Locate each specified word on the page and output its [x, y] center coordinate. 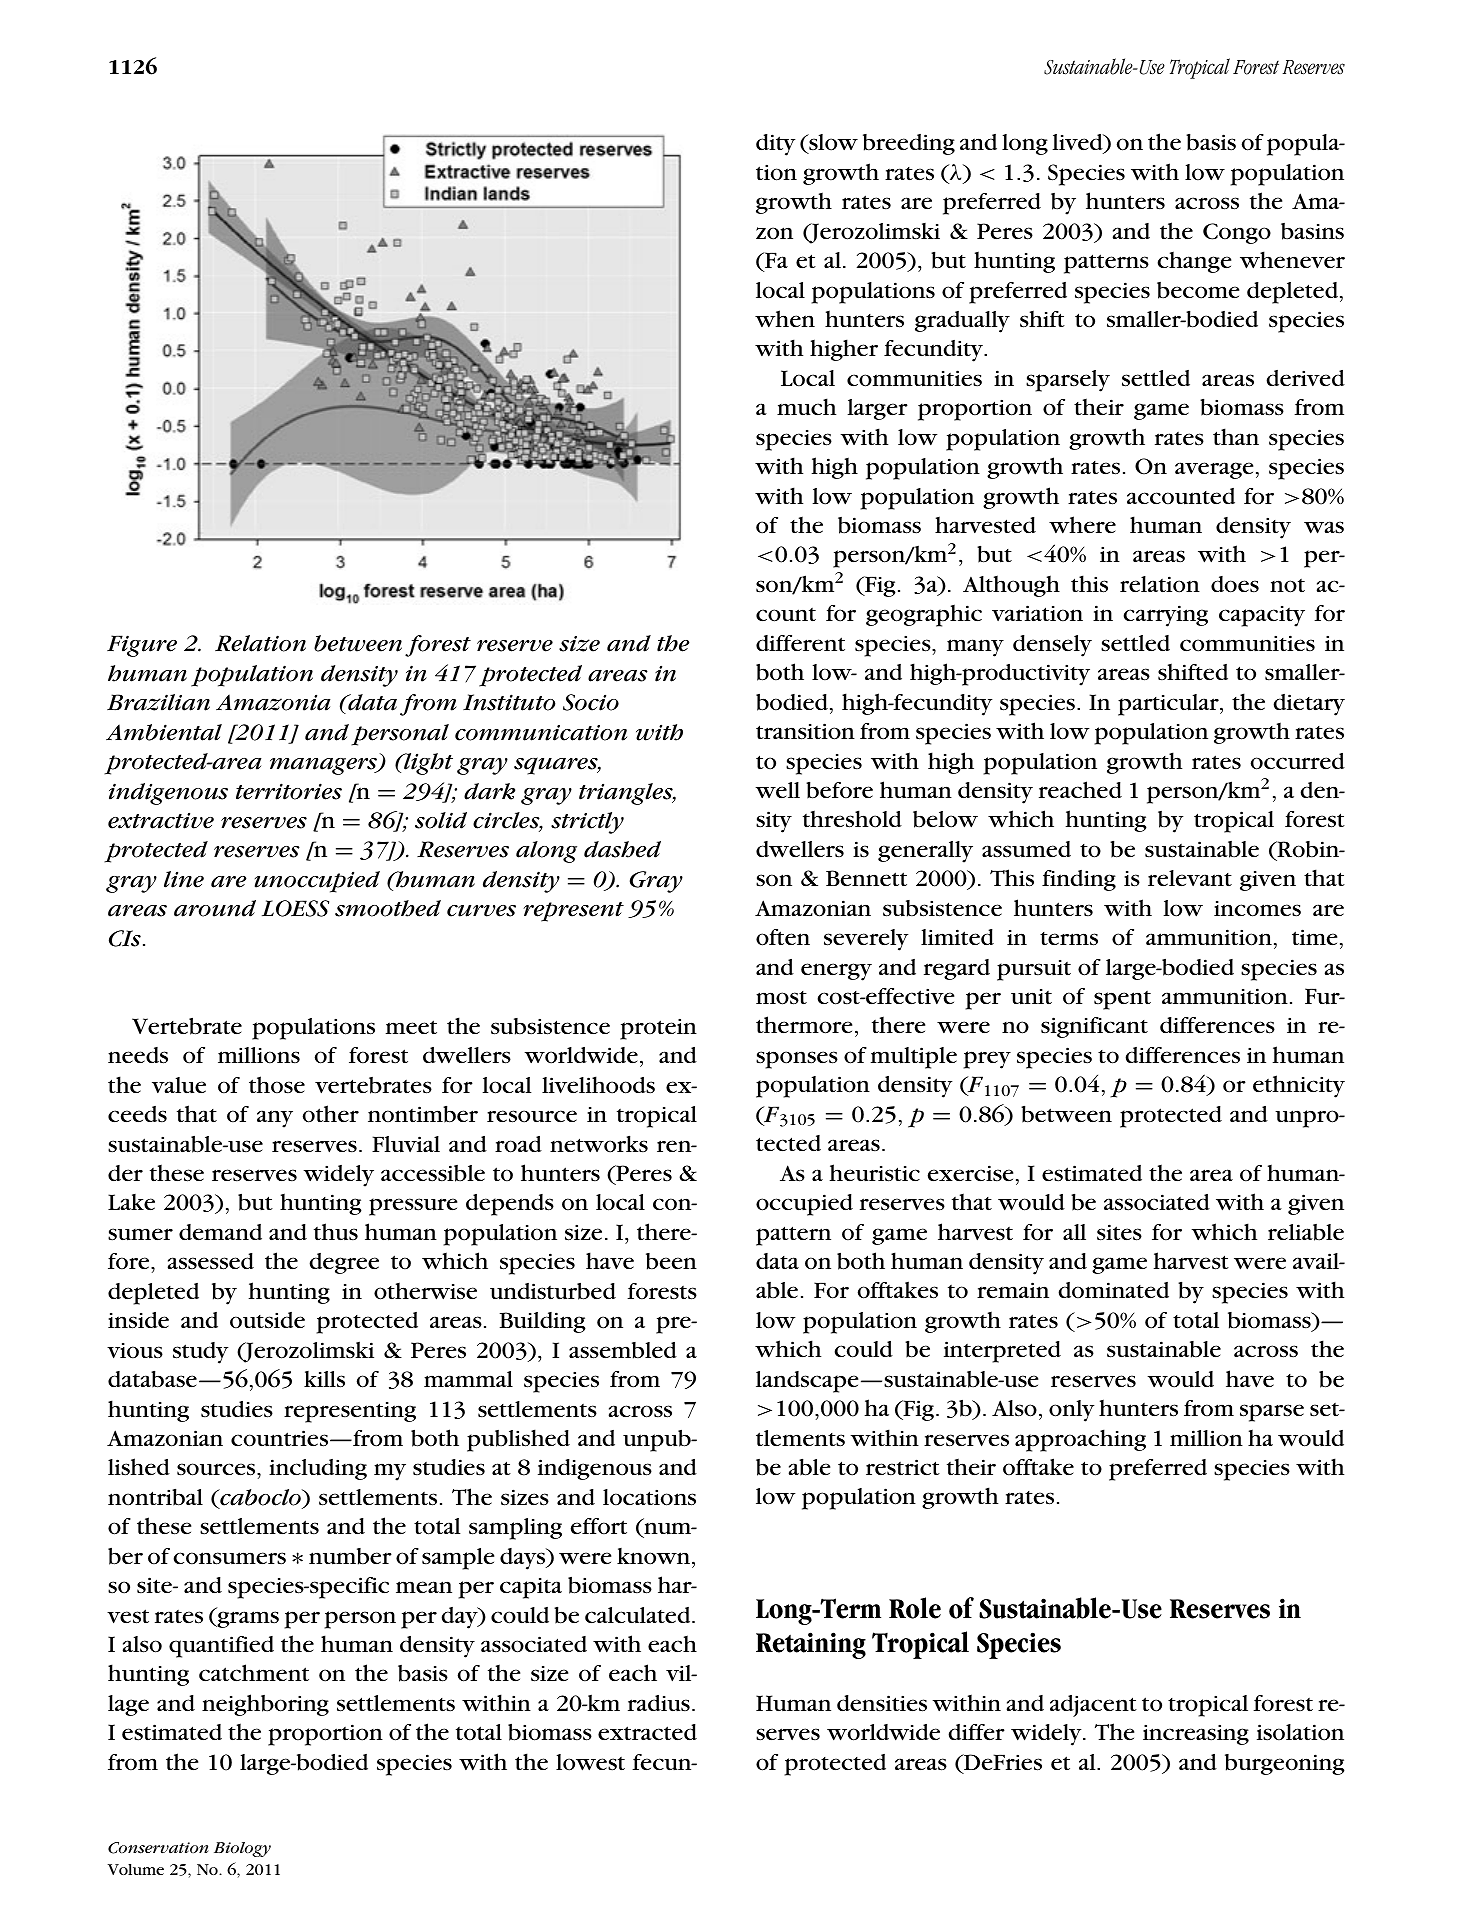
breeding [909, 144]
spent [1122, 1000]
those [277, 1085]
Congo [1237, 233]
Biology [242, 1849]
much [806, 407]
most [781, 998]
